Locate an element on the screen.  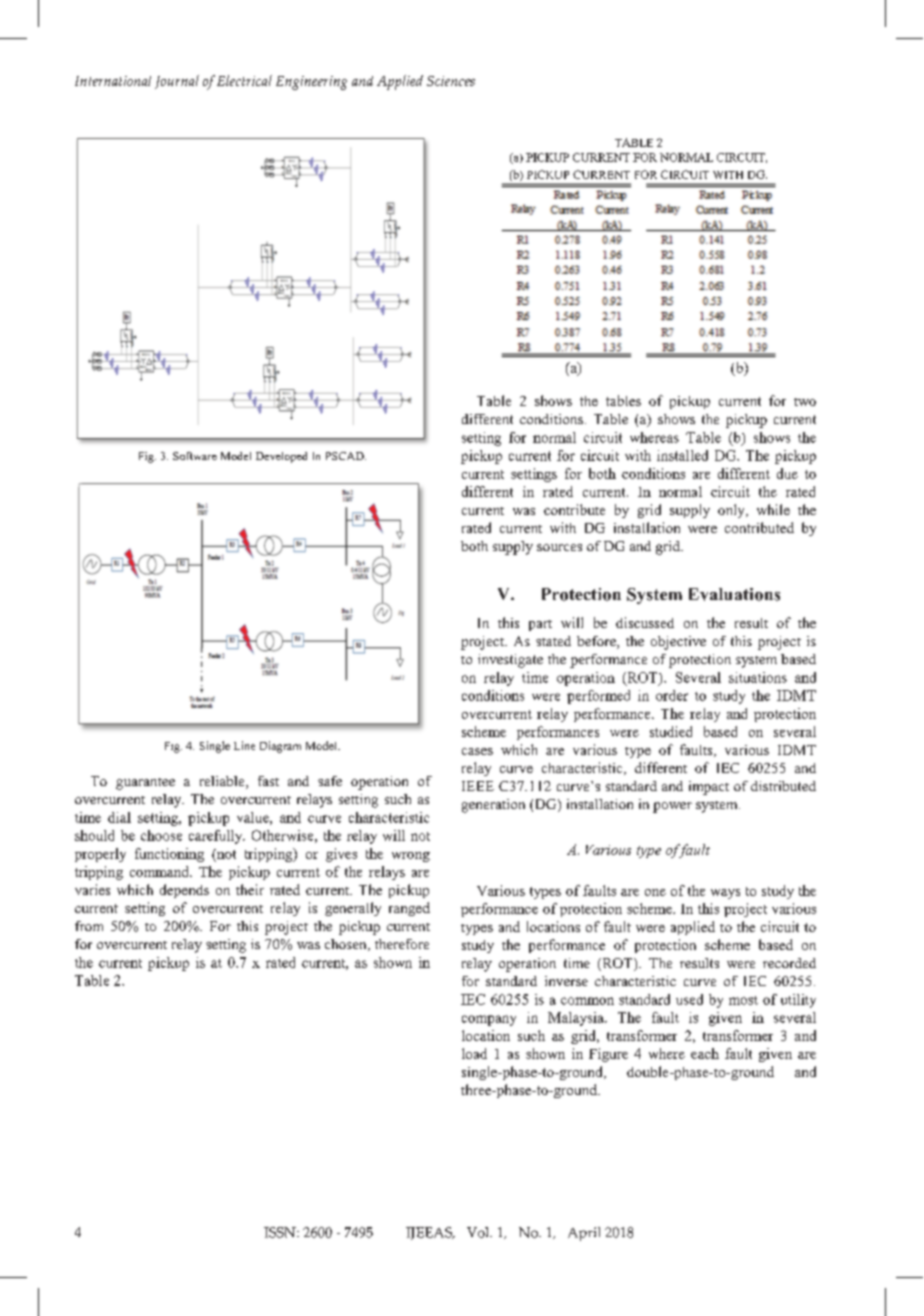
cases is located at coordinates (477, 751).
